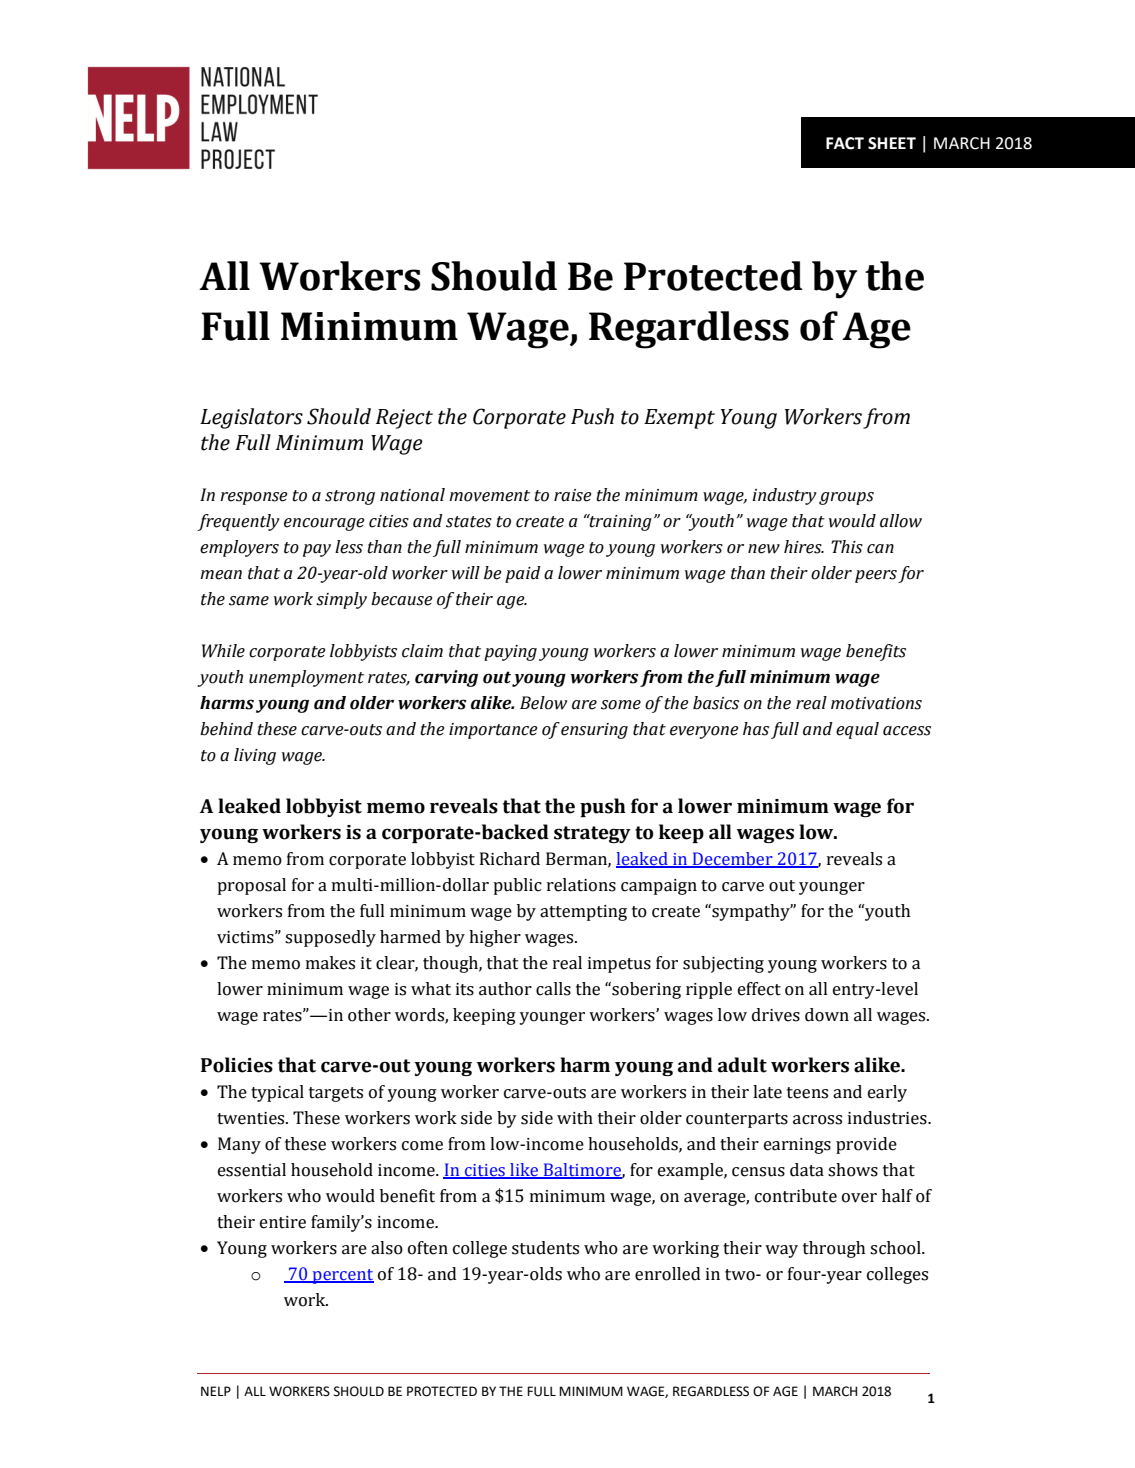  What do you see at coordinates (553, 989) in the screenshot?
I see `calls` at bounding box center [553, 989].
